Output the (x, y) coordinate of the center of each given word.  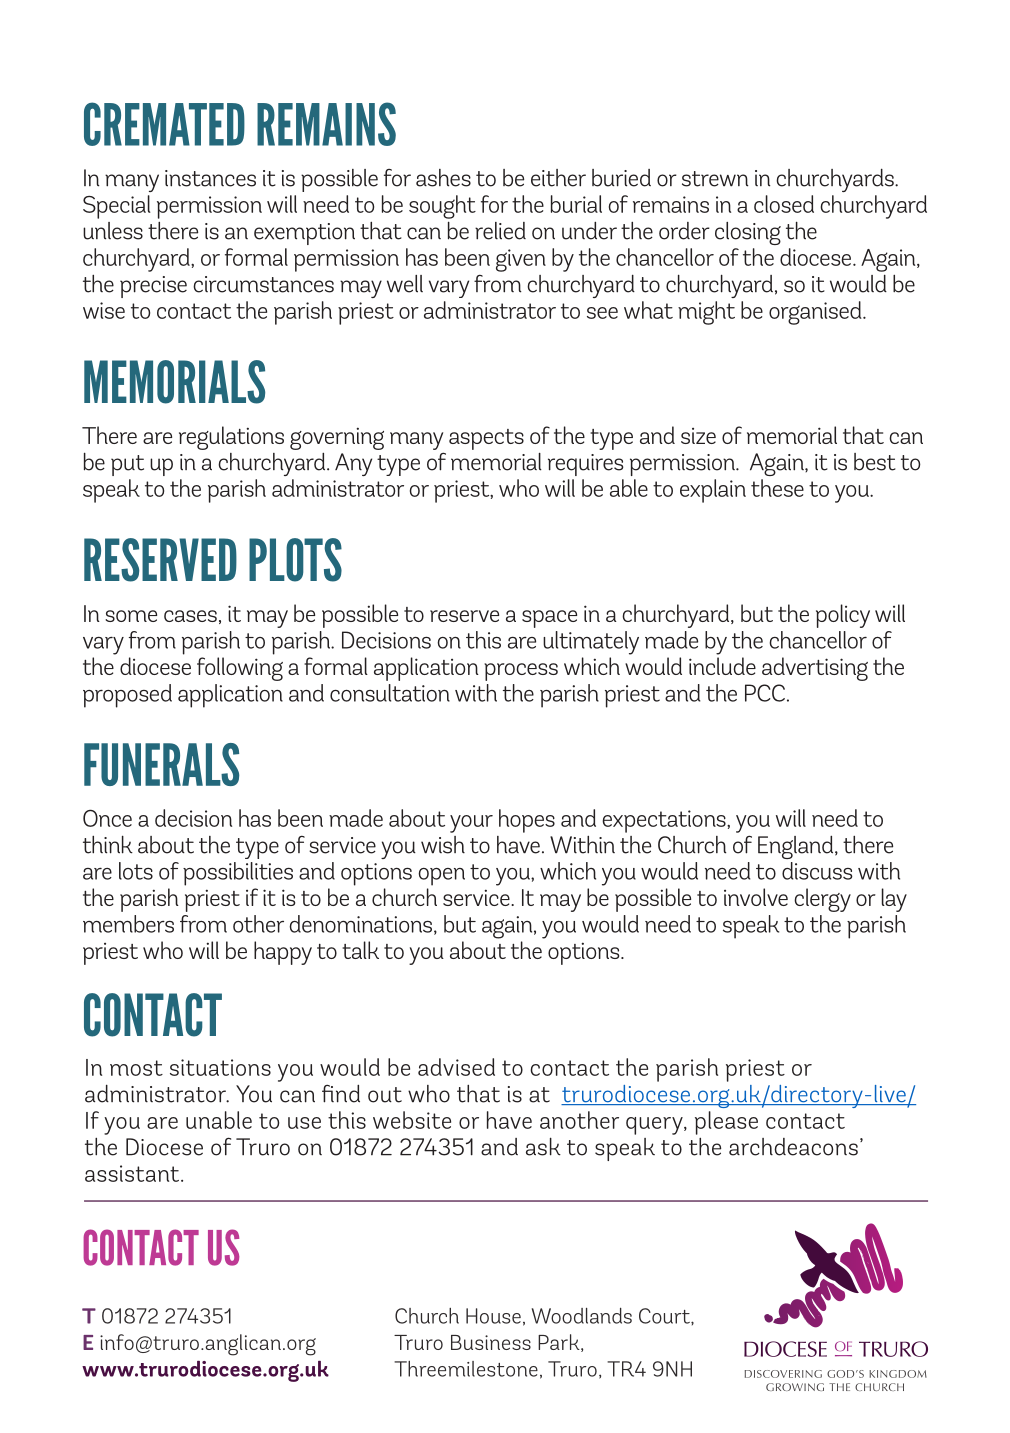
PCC (765, 693)
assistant (133, 1173)
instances (210, 178)
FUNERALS (161, 764)
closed (784, 204)
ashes (443, 178)
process (521, 672)
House (493, 1316)
